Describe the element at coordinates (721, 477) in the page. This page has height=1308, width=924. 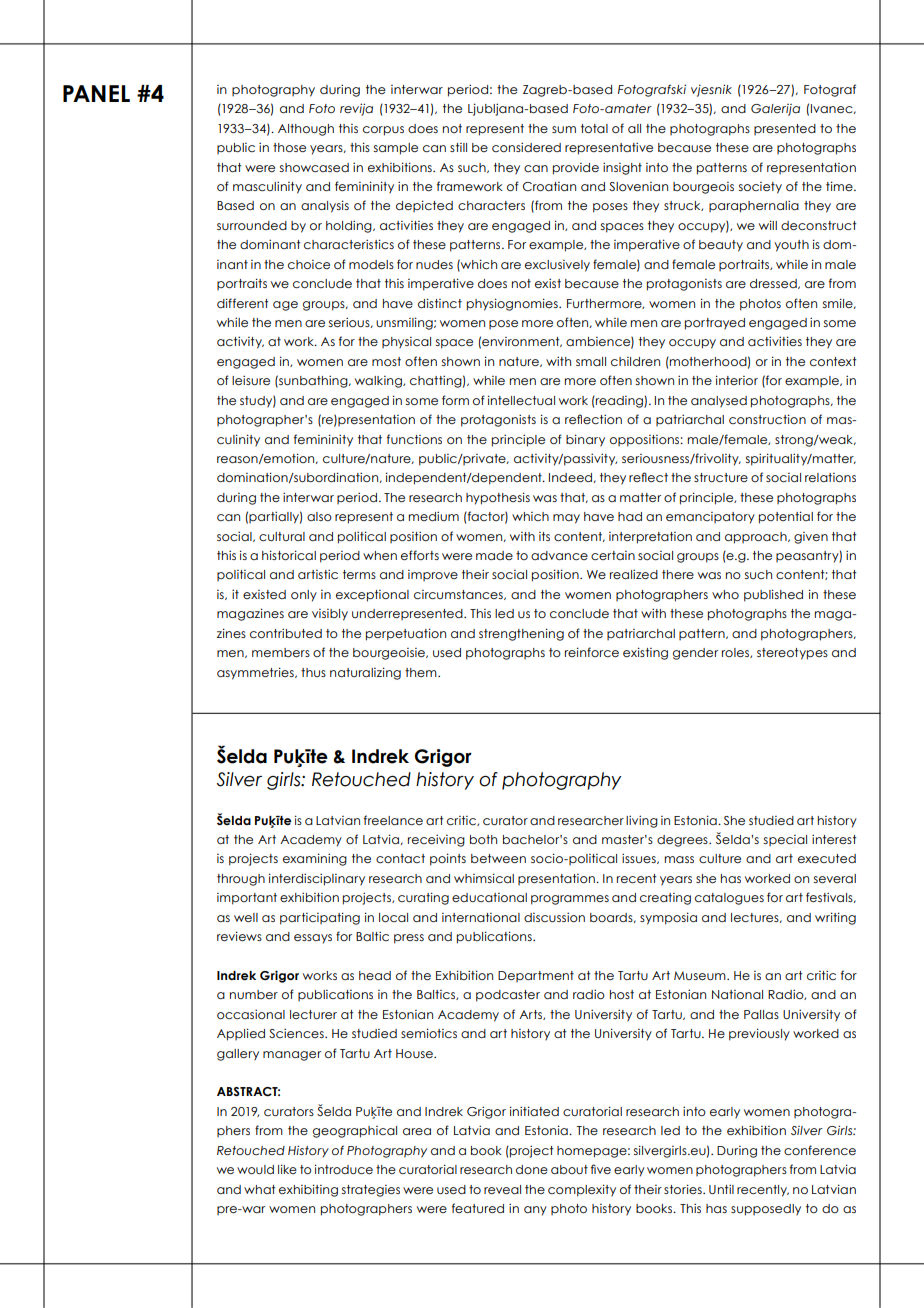
I see `structure` at that location.
